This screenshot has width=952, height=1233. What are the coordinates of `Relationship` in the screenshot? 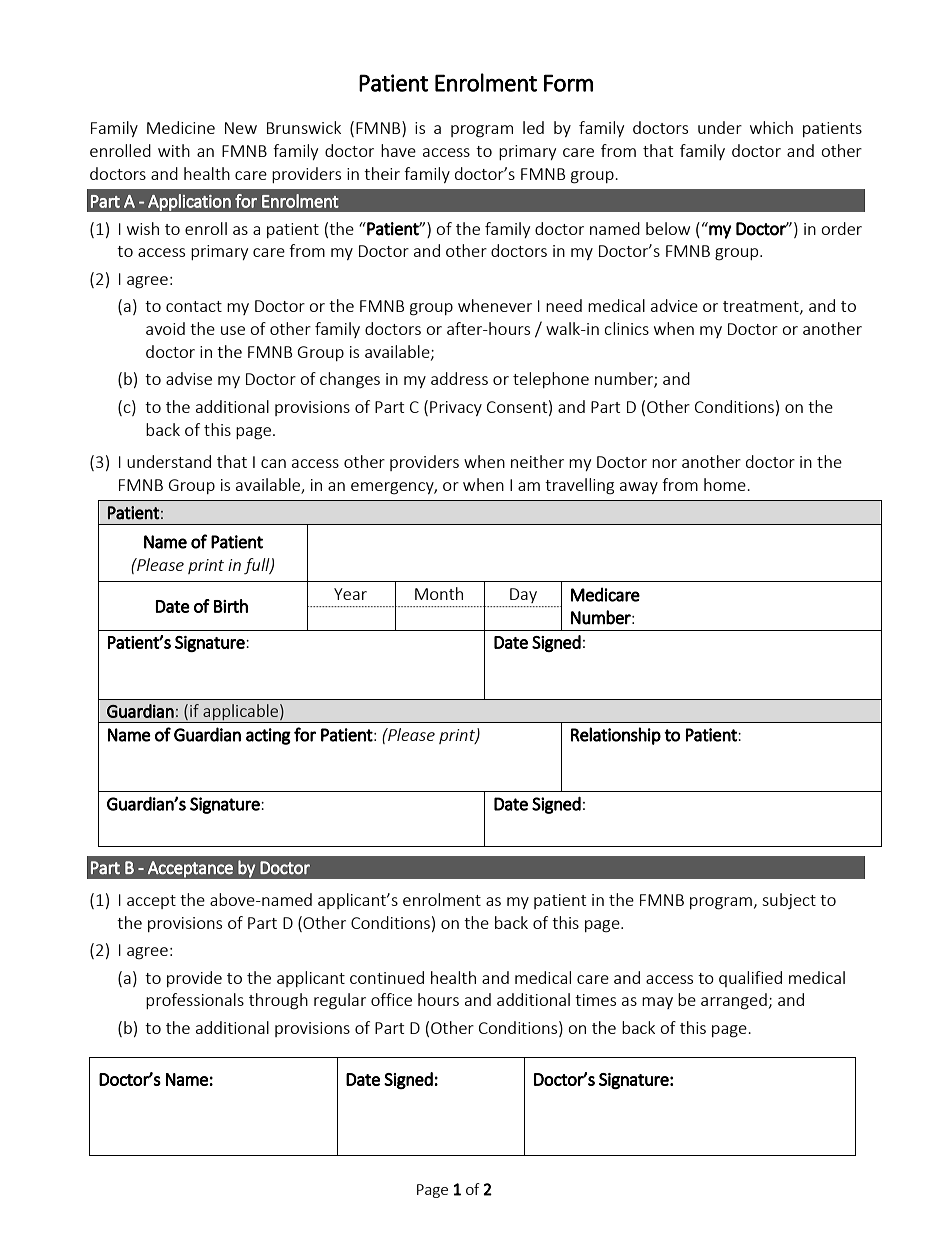 It's located at (616, 736).
